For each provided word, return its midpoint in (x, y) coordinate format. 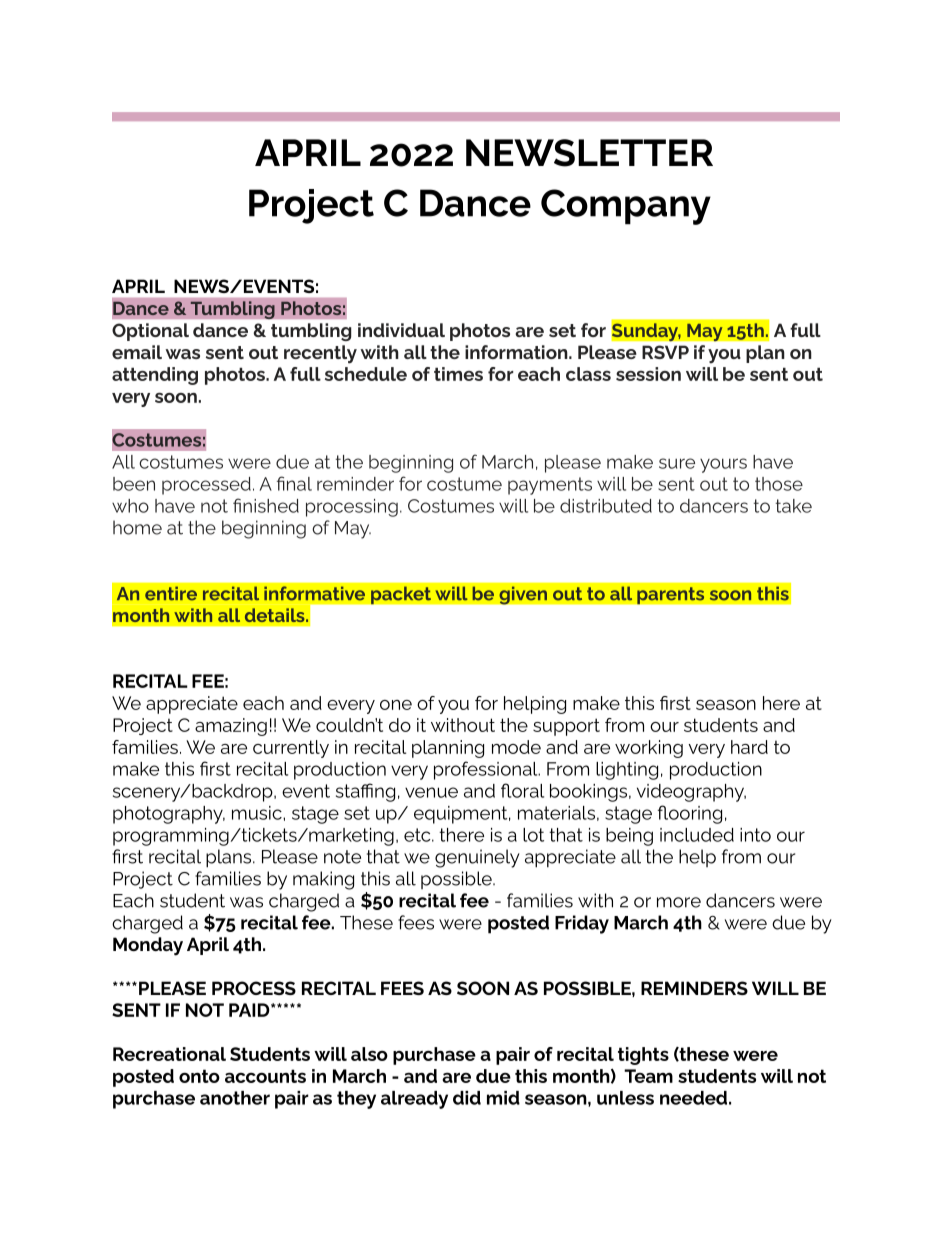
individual (401, 330)
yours (723, 465)
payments (550, 486)
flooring (690, 814)
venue (431, 792)
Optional (150, 332)
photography (169, 815)
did (467, 1098)
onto (199, 1076)
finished (266, 505)
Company (626, 207)
